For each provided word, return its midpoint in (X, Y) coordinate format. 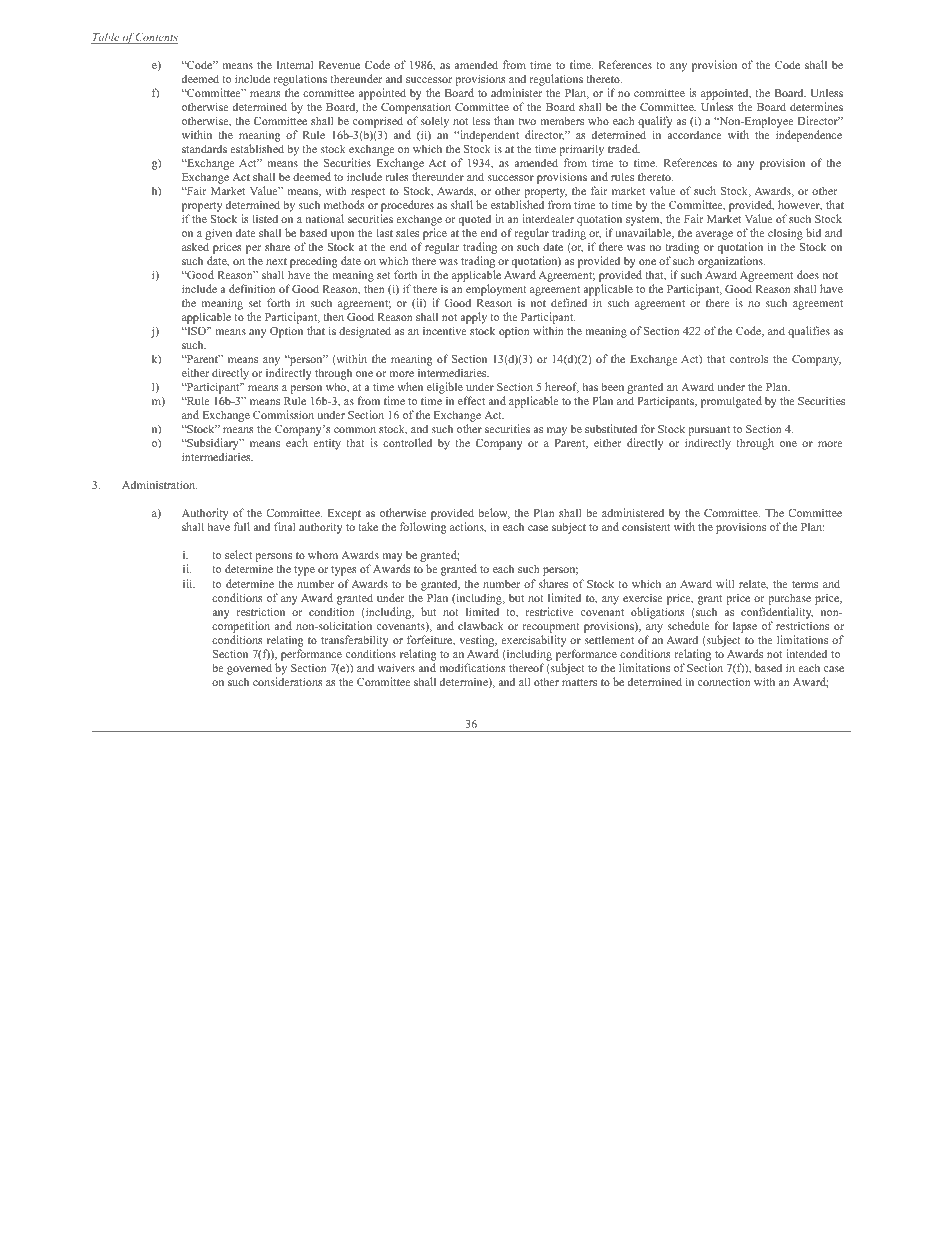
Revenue (339, 65)
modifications (472, 667)
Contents (156, 38)
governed (249, 669)
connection (724, 682)
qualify (655, 123)
